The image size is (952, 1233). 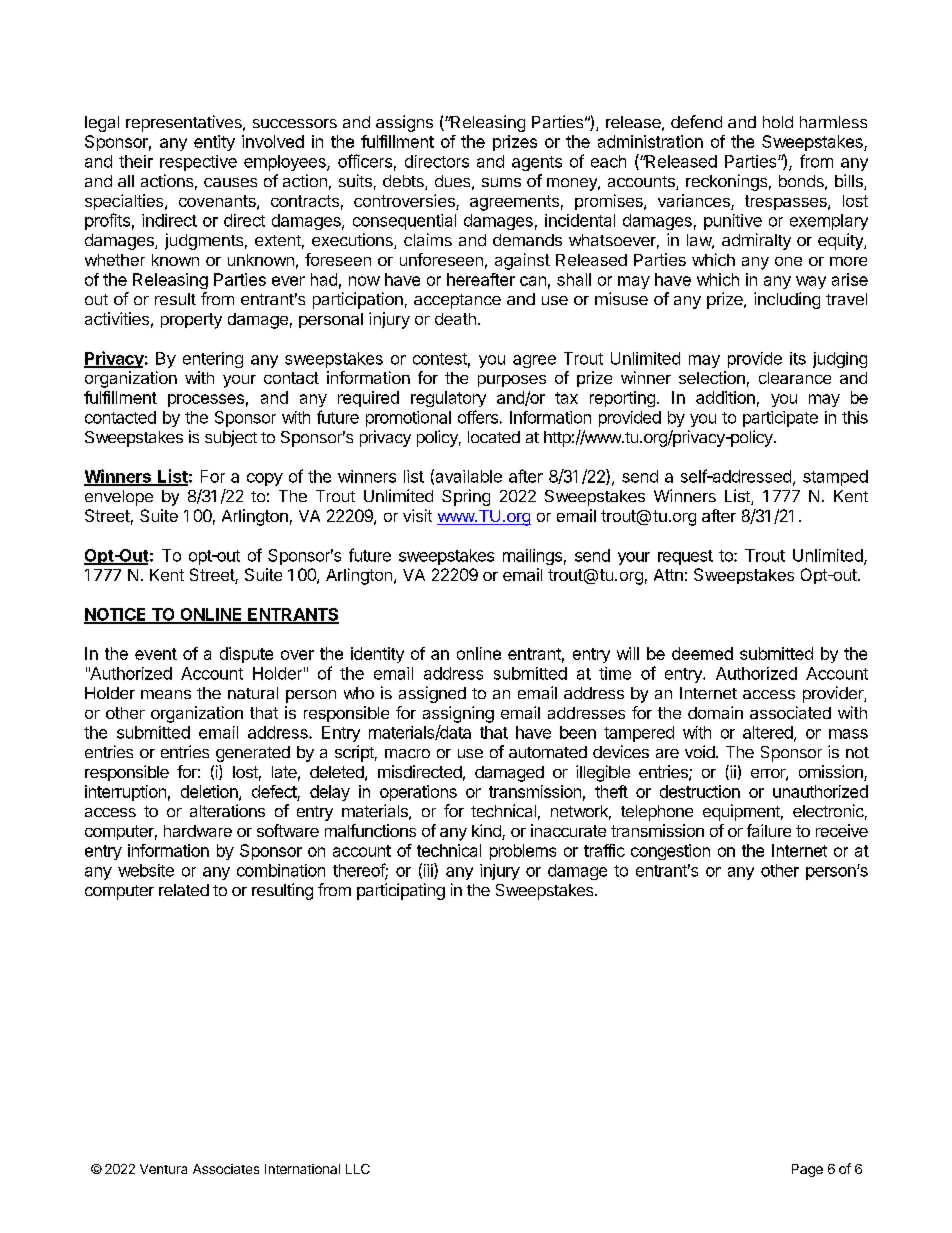 What do you see at coordinates (213, 360) in the screenshot?
I see `entering` at bounding box center [213, 360].
